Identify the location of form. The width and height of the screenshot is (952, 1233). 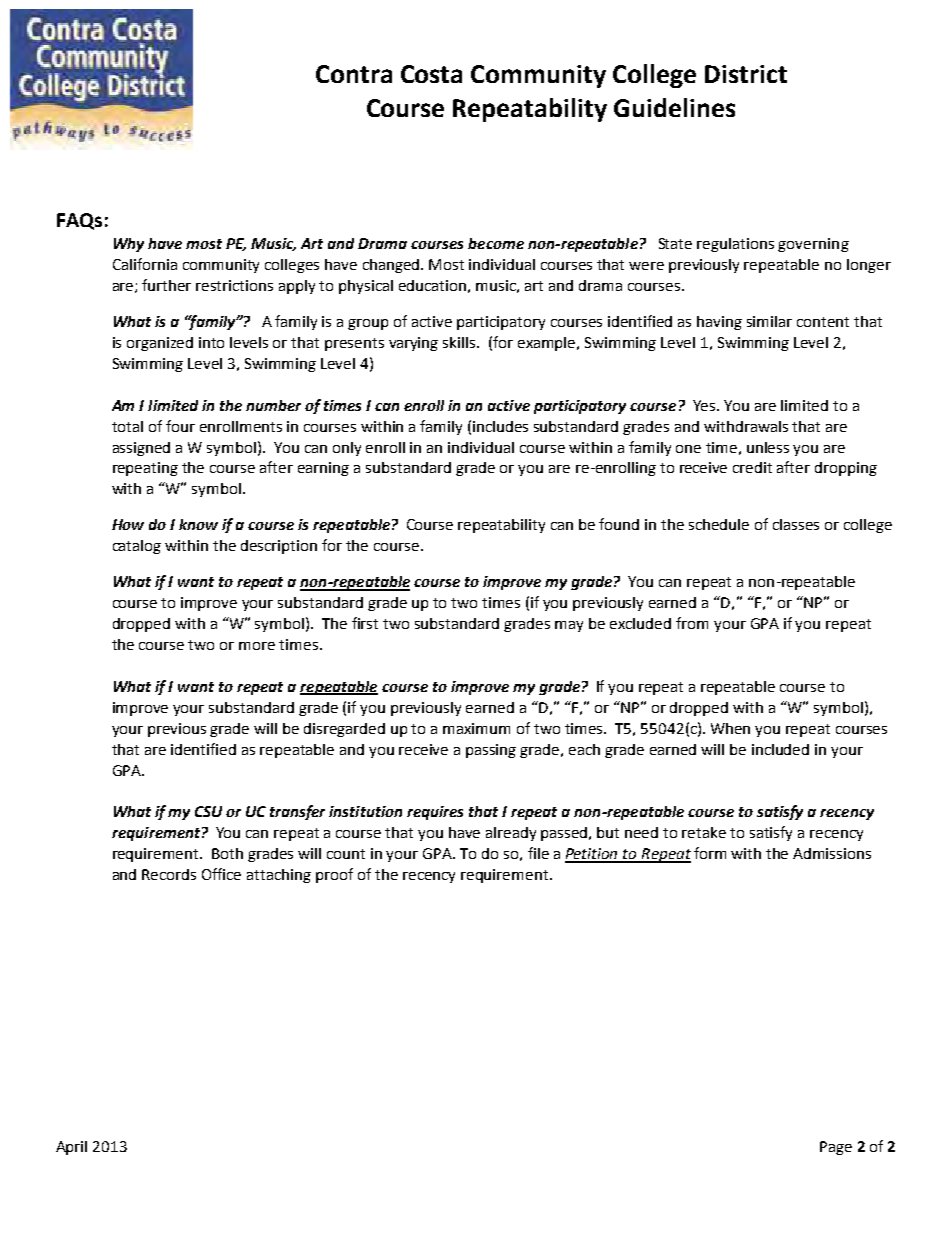
(710, 853).
